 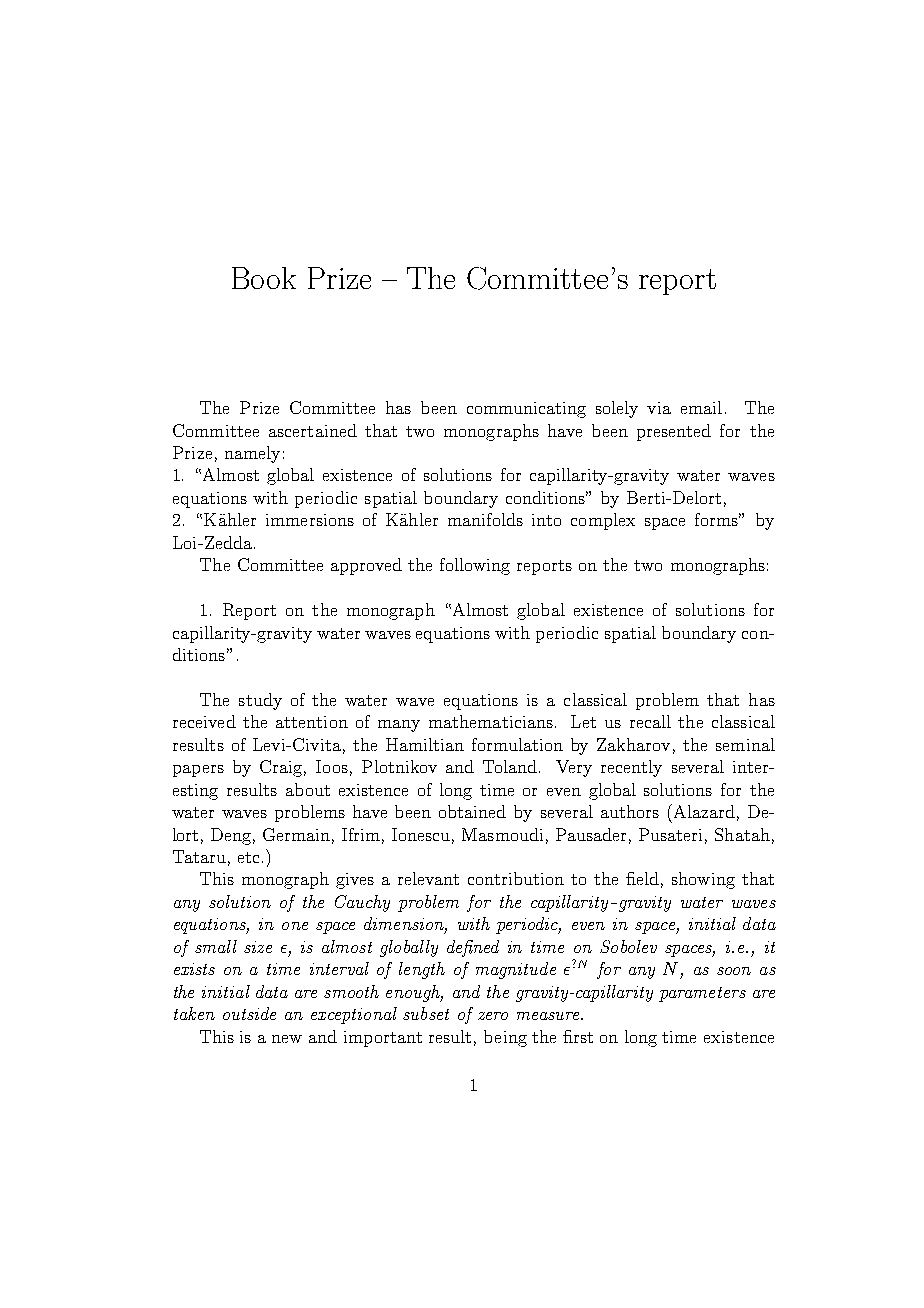 What do you see at coordinates (650, 721) in the screenshot?
I see `recall` at bounding box center [650, 721].
